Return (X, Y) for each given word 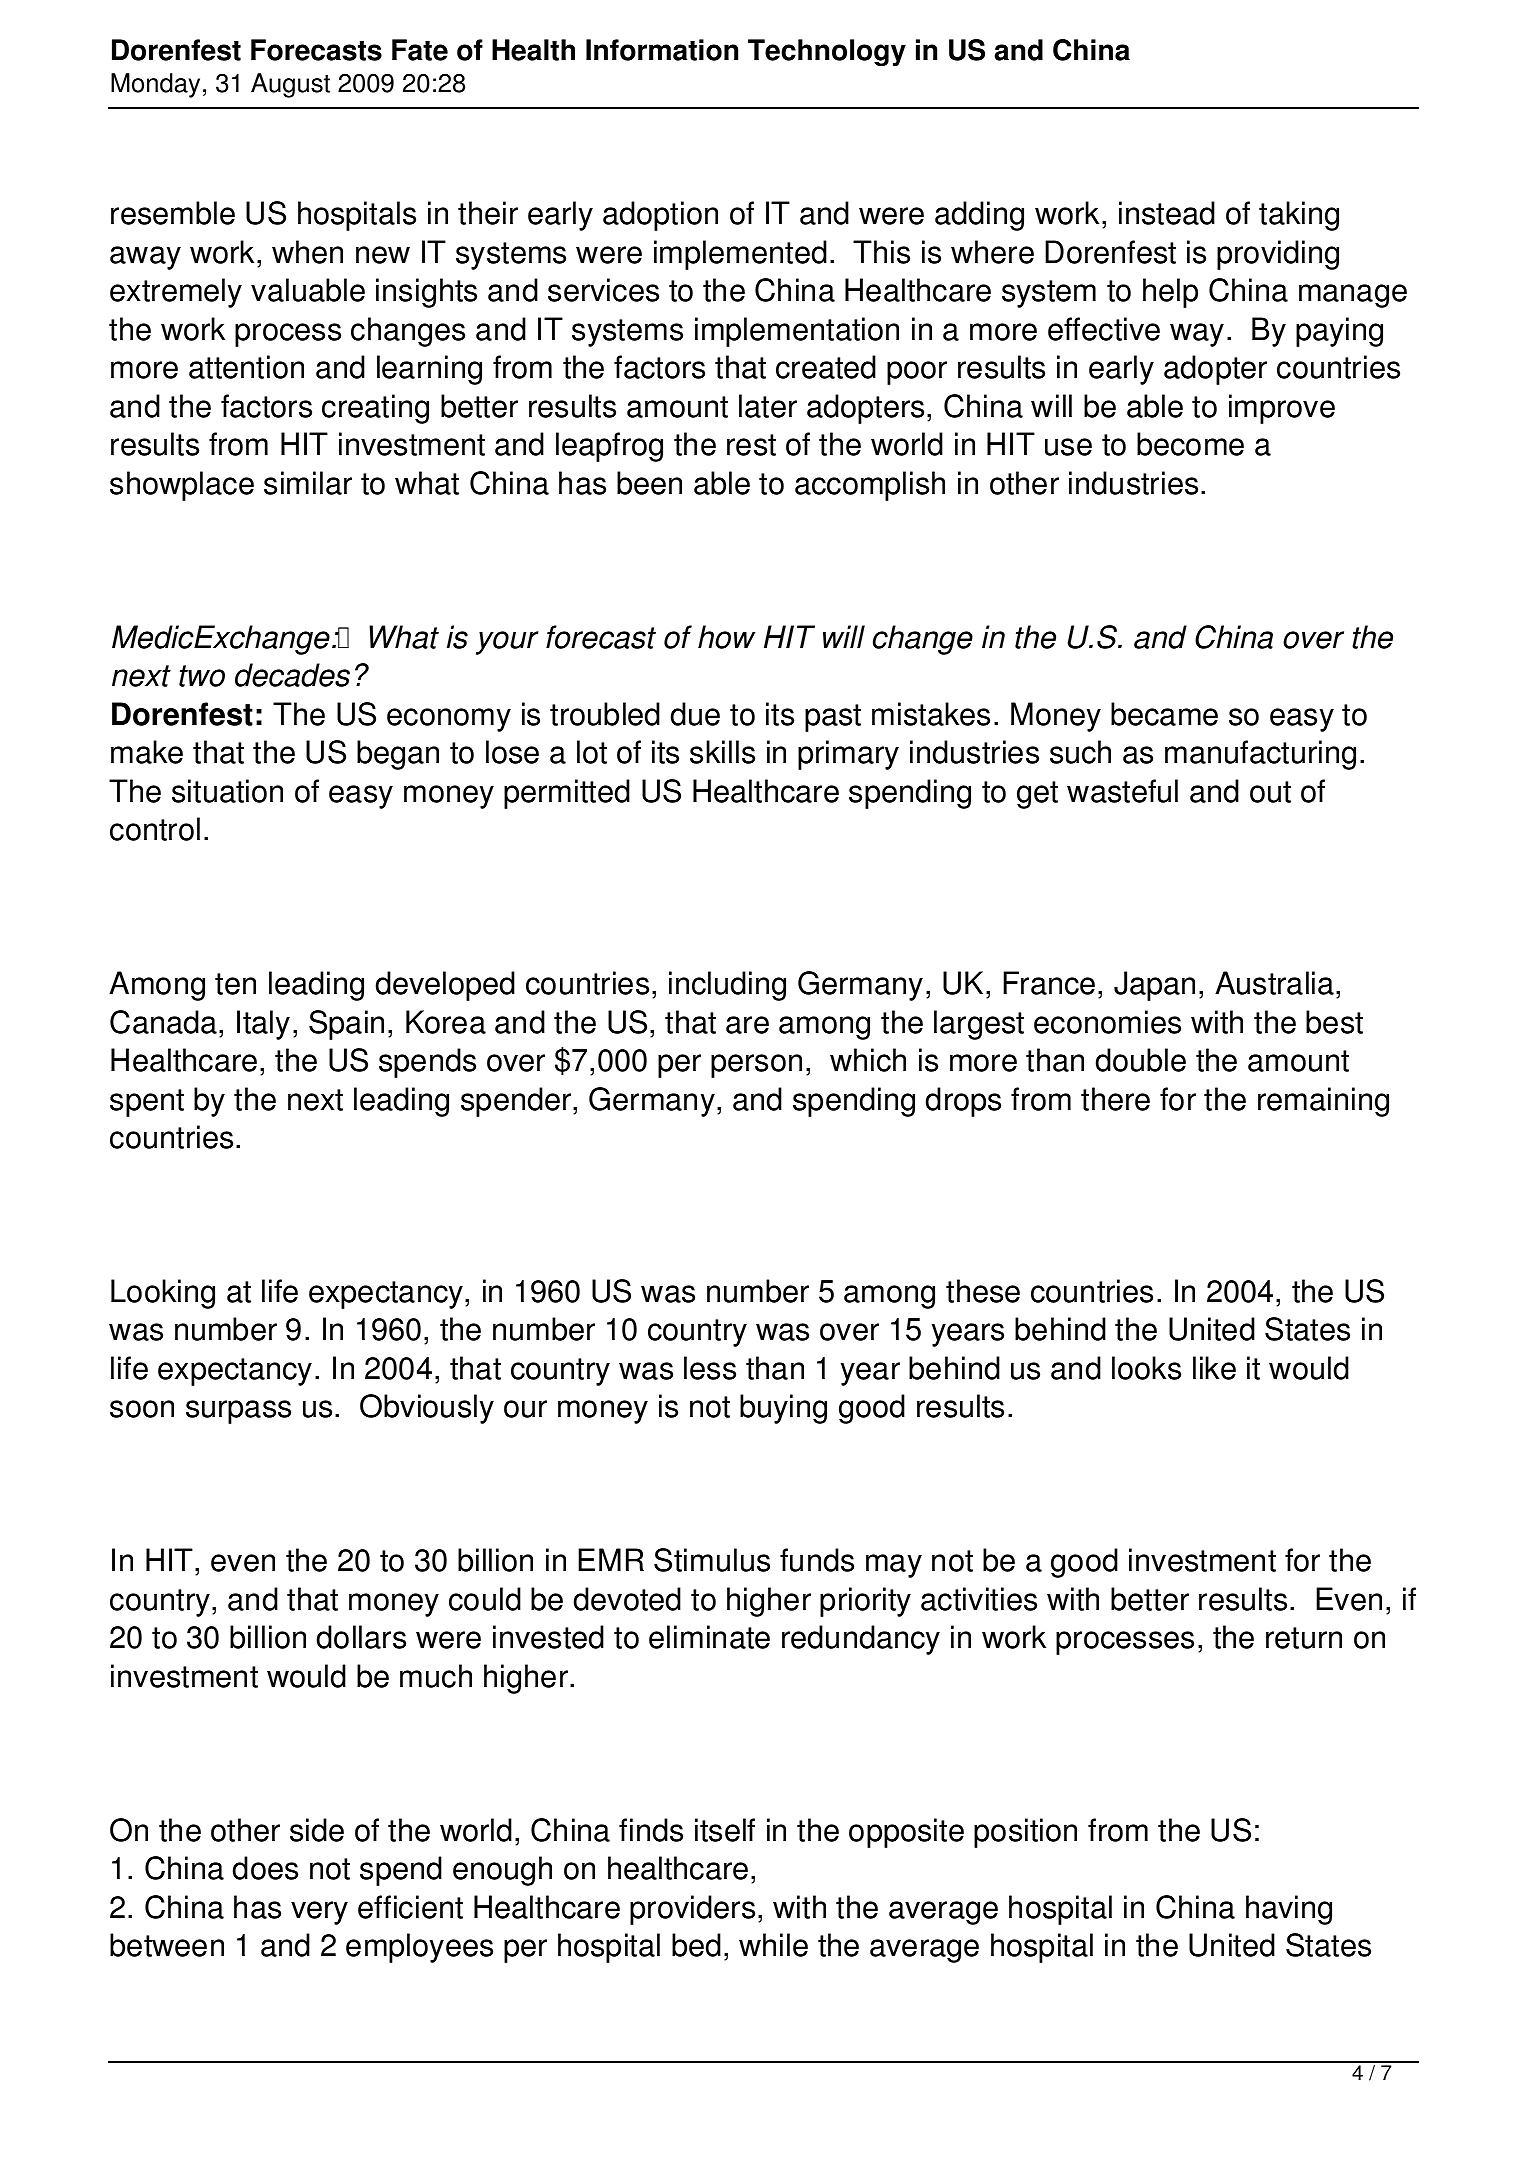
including (727, 986)
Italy (263, 1025)
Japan (1154, 986)
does (265, 1868)
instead (1167, 213)
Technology (827, 52)
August (290, 85)
